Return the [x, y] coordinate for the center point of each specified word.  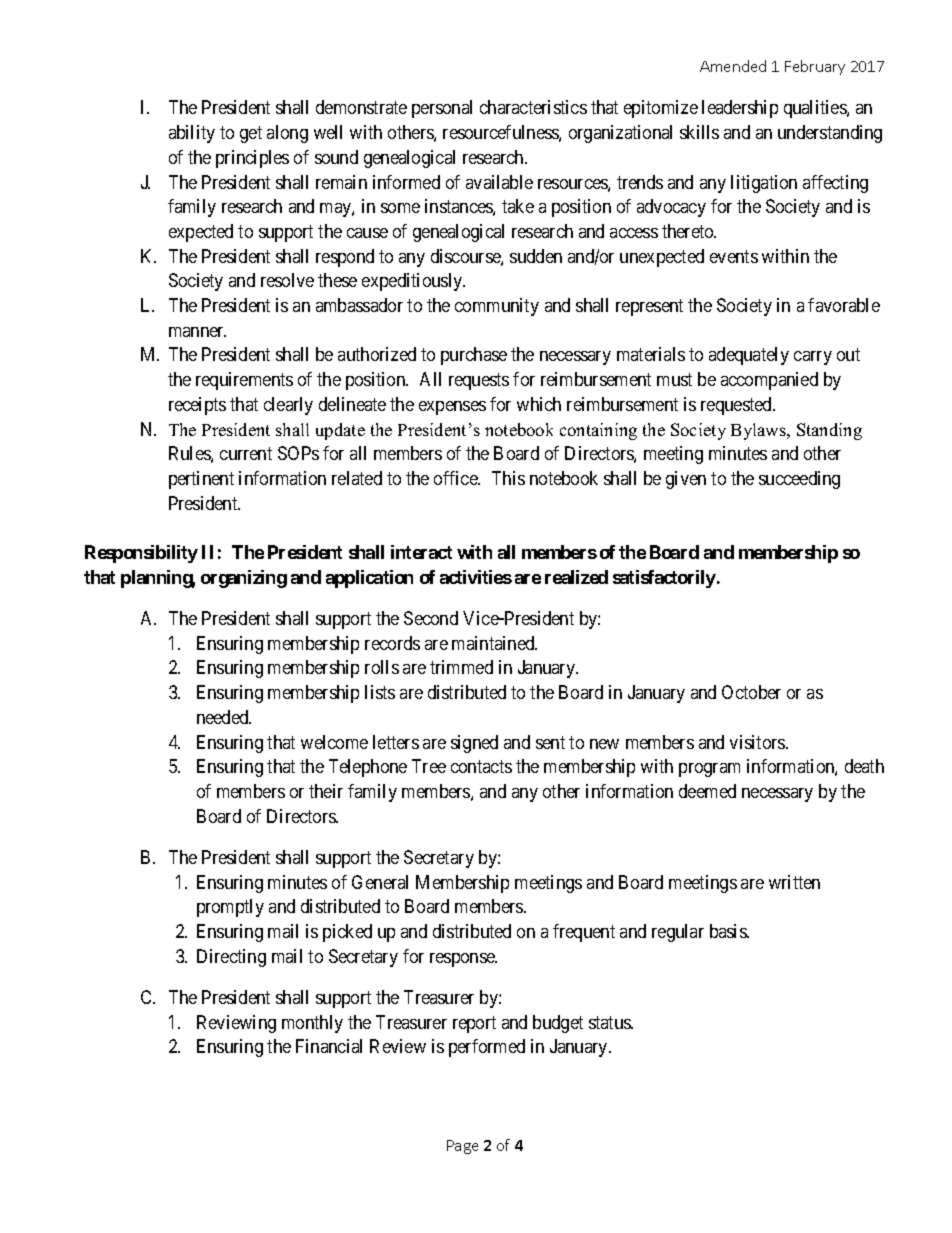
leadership [740, 109]
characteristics [533, 107]
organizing [244, 579]
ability [192, 134]
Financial [329, 1046]
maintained [494, 643]
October [751, 692]
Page [462, 1147]
